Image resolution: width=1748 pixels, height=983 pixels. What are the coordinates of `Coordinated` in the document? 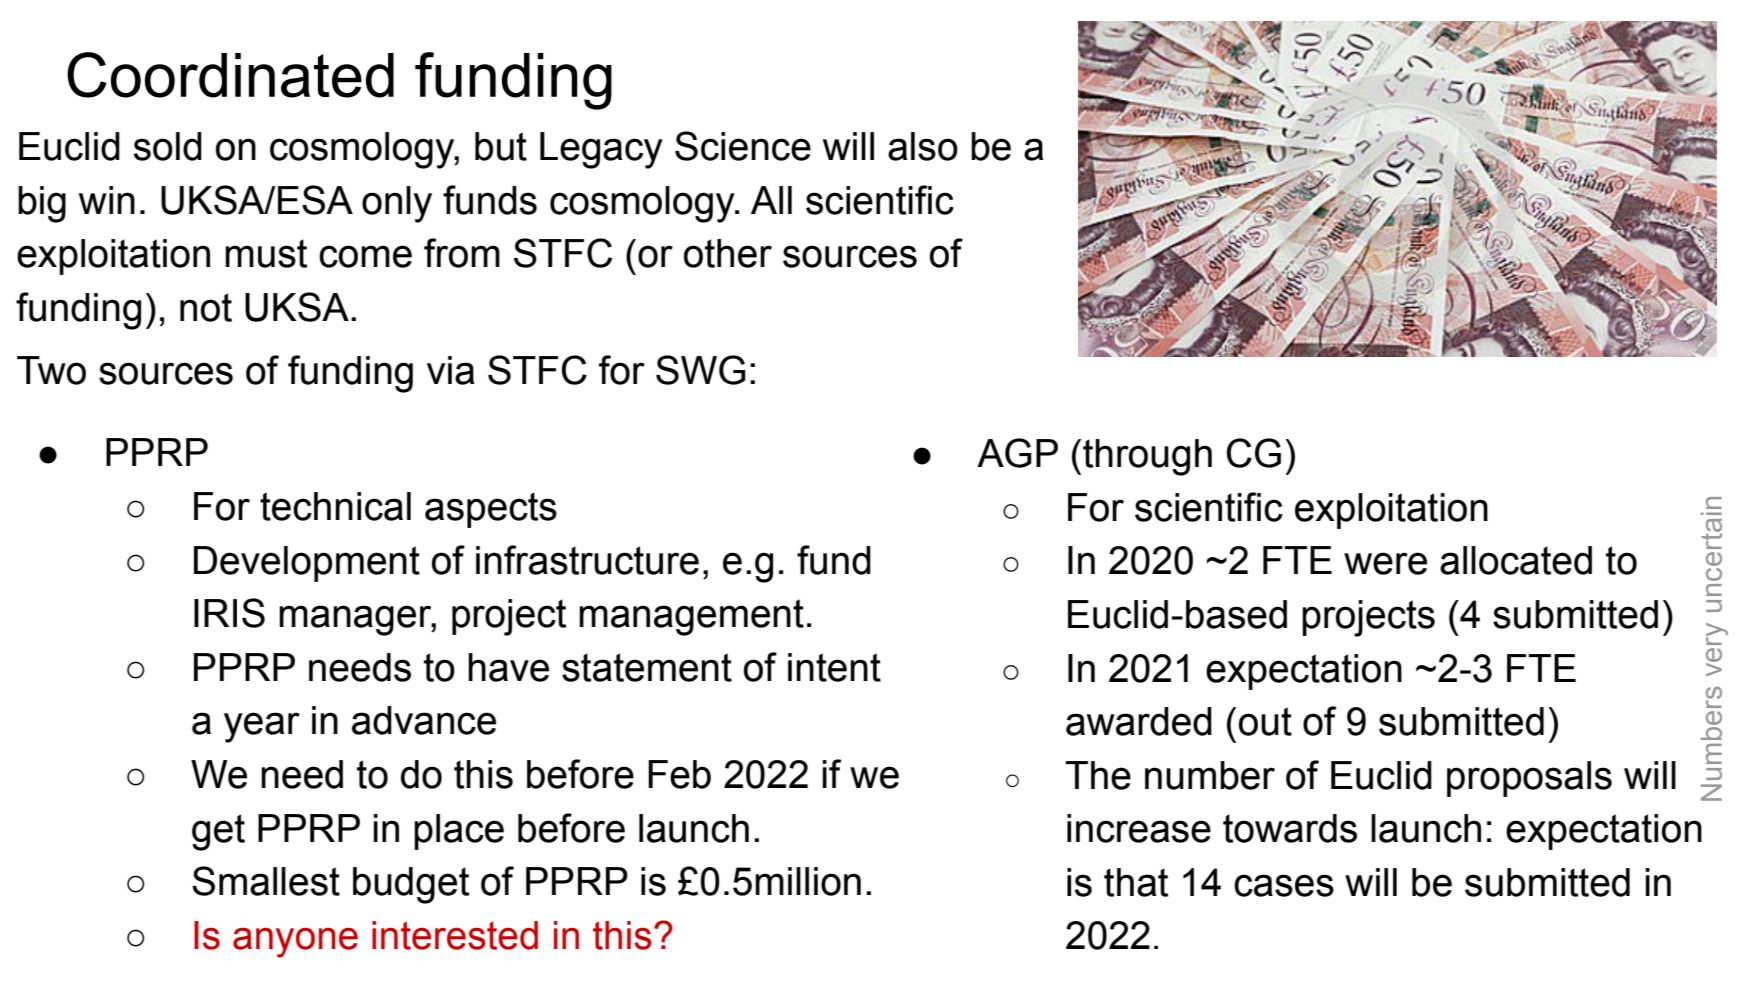 It's located at (230, 75).
